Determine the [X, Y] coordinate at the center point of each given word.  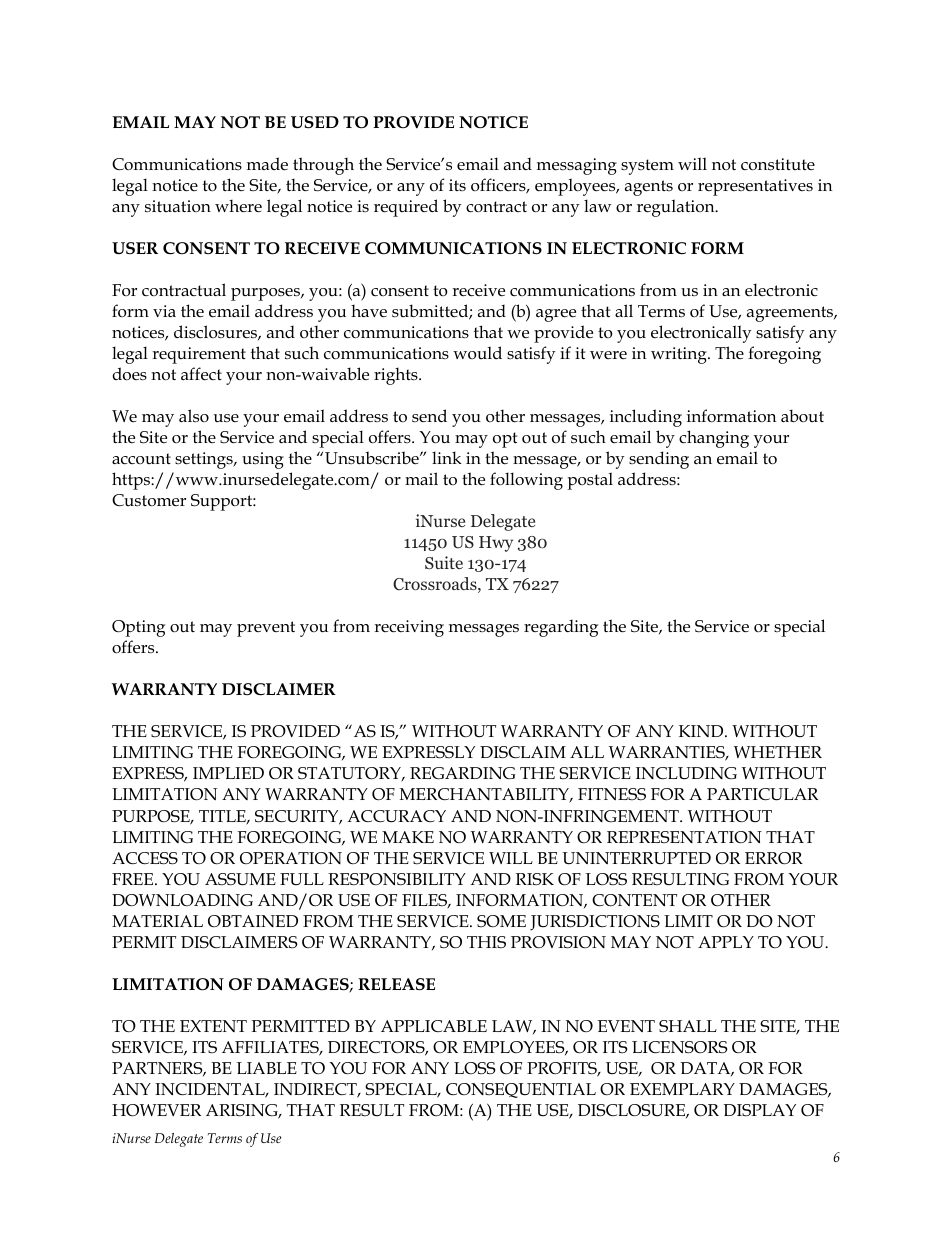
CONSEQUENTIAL [521, 1090]
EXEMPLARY [682, 1089]
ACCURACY [396, 816]
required [406, 208]
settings [205, 460]
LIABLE [267, 1068]
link [446, 457]
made [267, 164]
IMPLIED [228, 773]
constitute [778, 164]
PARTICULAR [762, 794]
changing [714, 439]
